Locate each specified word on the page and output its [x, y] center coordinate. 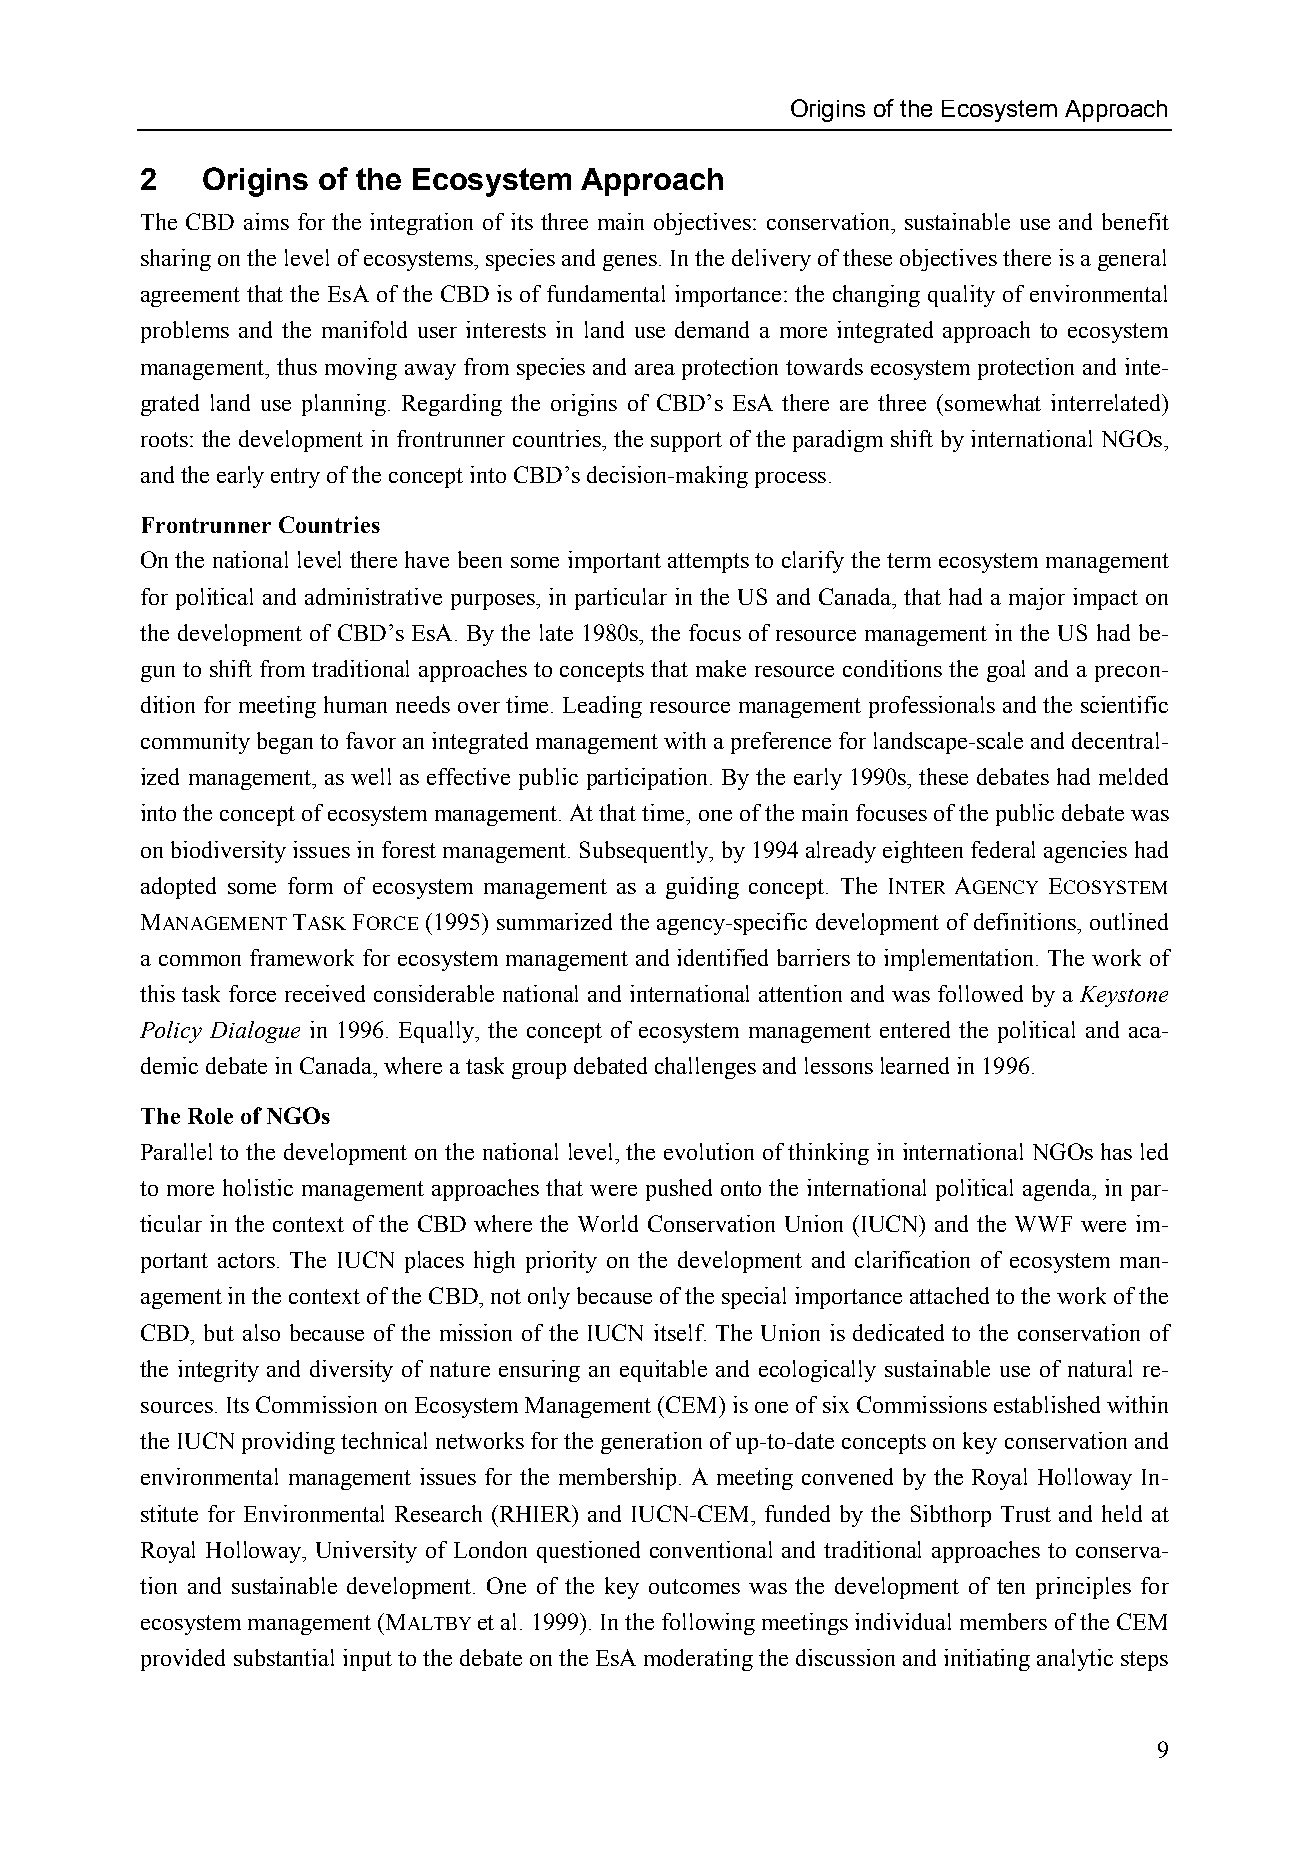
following [708, 1624]
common [200, 960]
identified [722, 957]
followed [980, 993]
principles [1083, 1588]
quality [961, 296]
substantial [284, 1657]
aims [266, 221]
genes [630, 263]
